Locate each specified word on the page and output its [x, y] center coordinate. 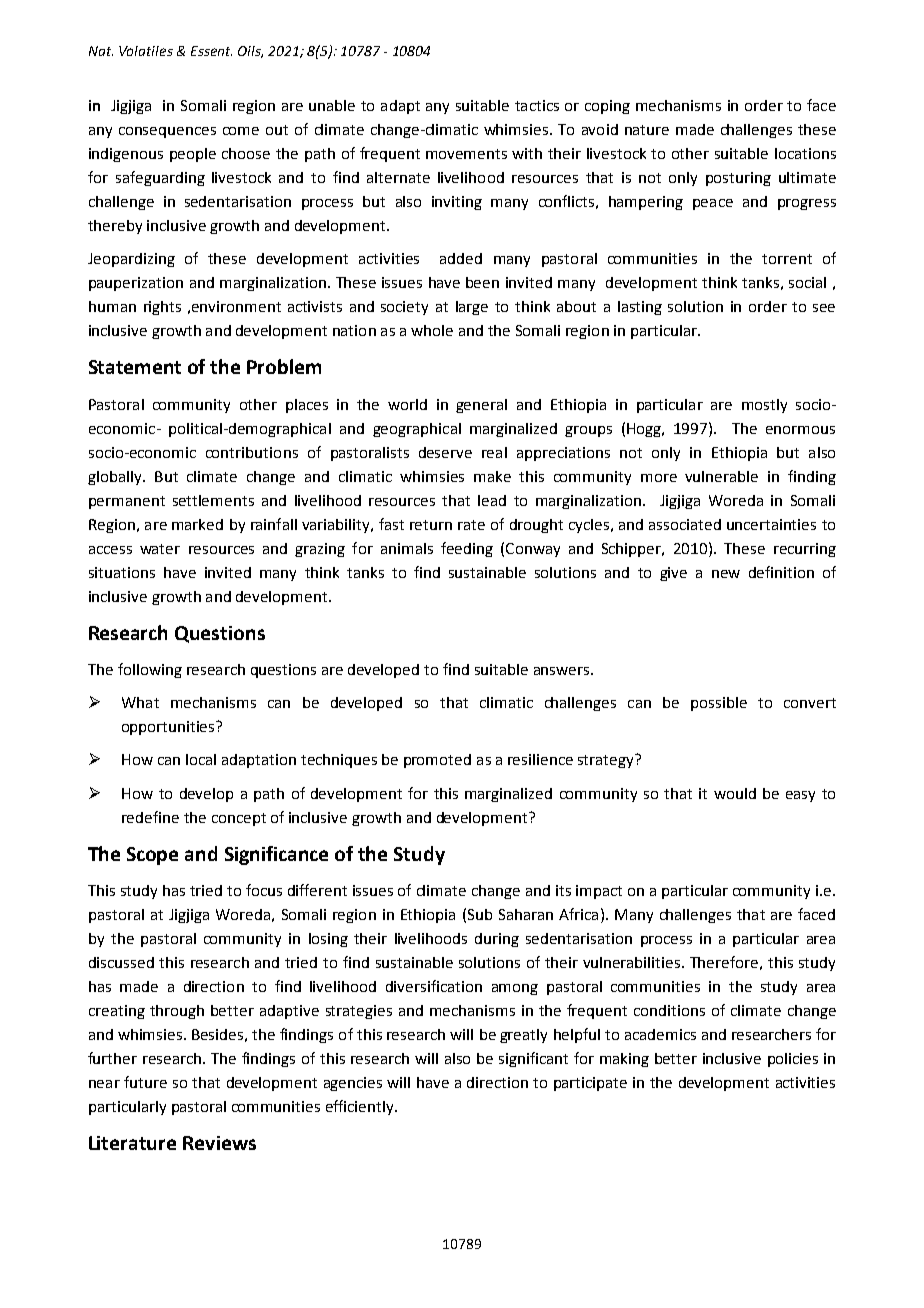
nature [647, 130]
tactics [537, 105]
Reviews [219, 1143]
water [160, 549]
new [726, 574]
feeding [467, 549]
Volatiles [146, 51]
